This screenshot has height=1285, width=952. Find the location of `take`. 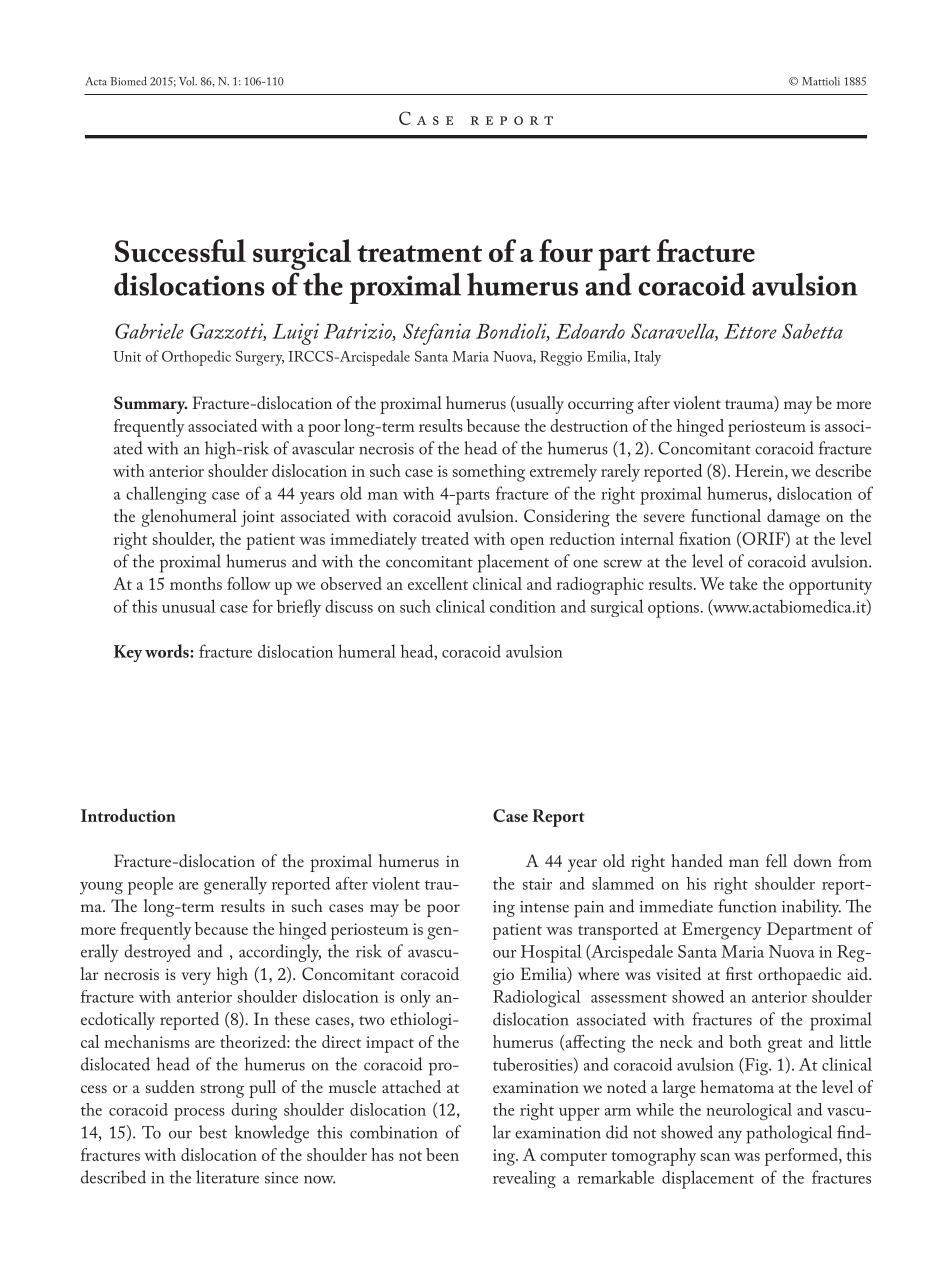

take is located at coordinates (743, 583).
